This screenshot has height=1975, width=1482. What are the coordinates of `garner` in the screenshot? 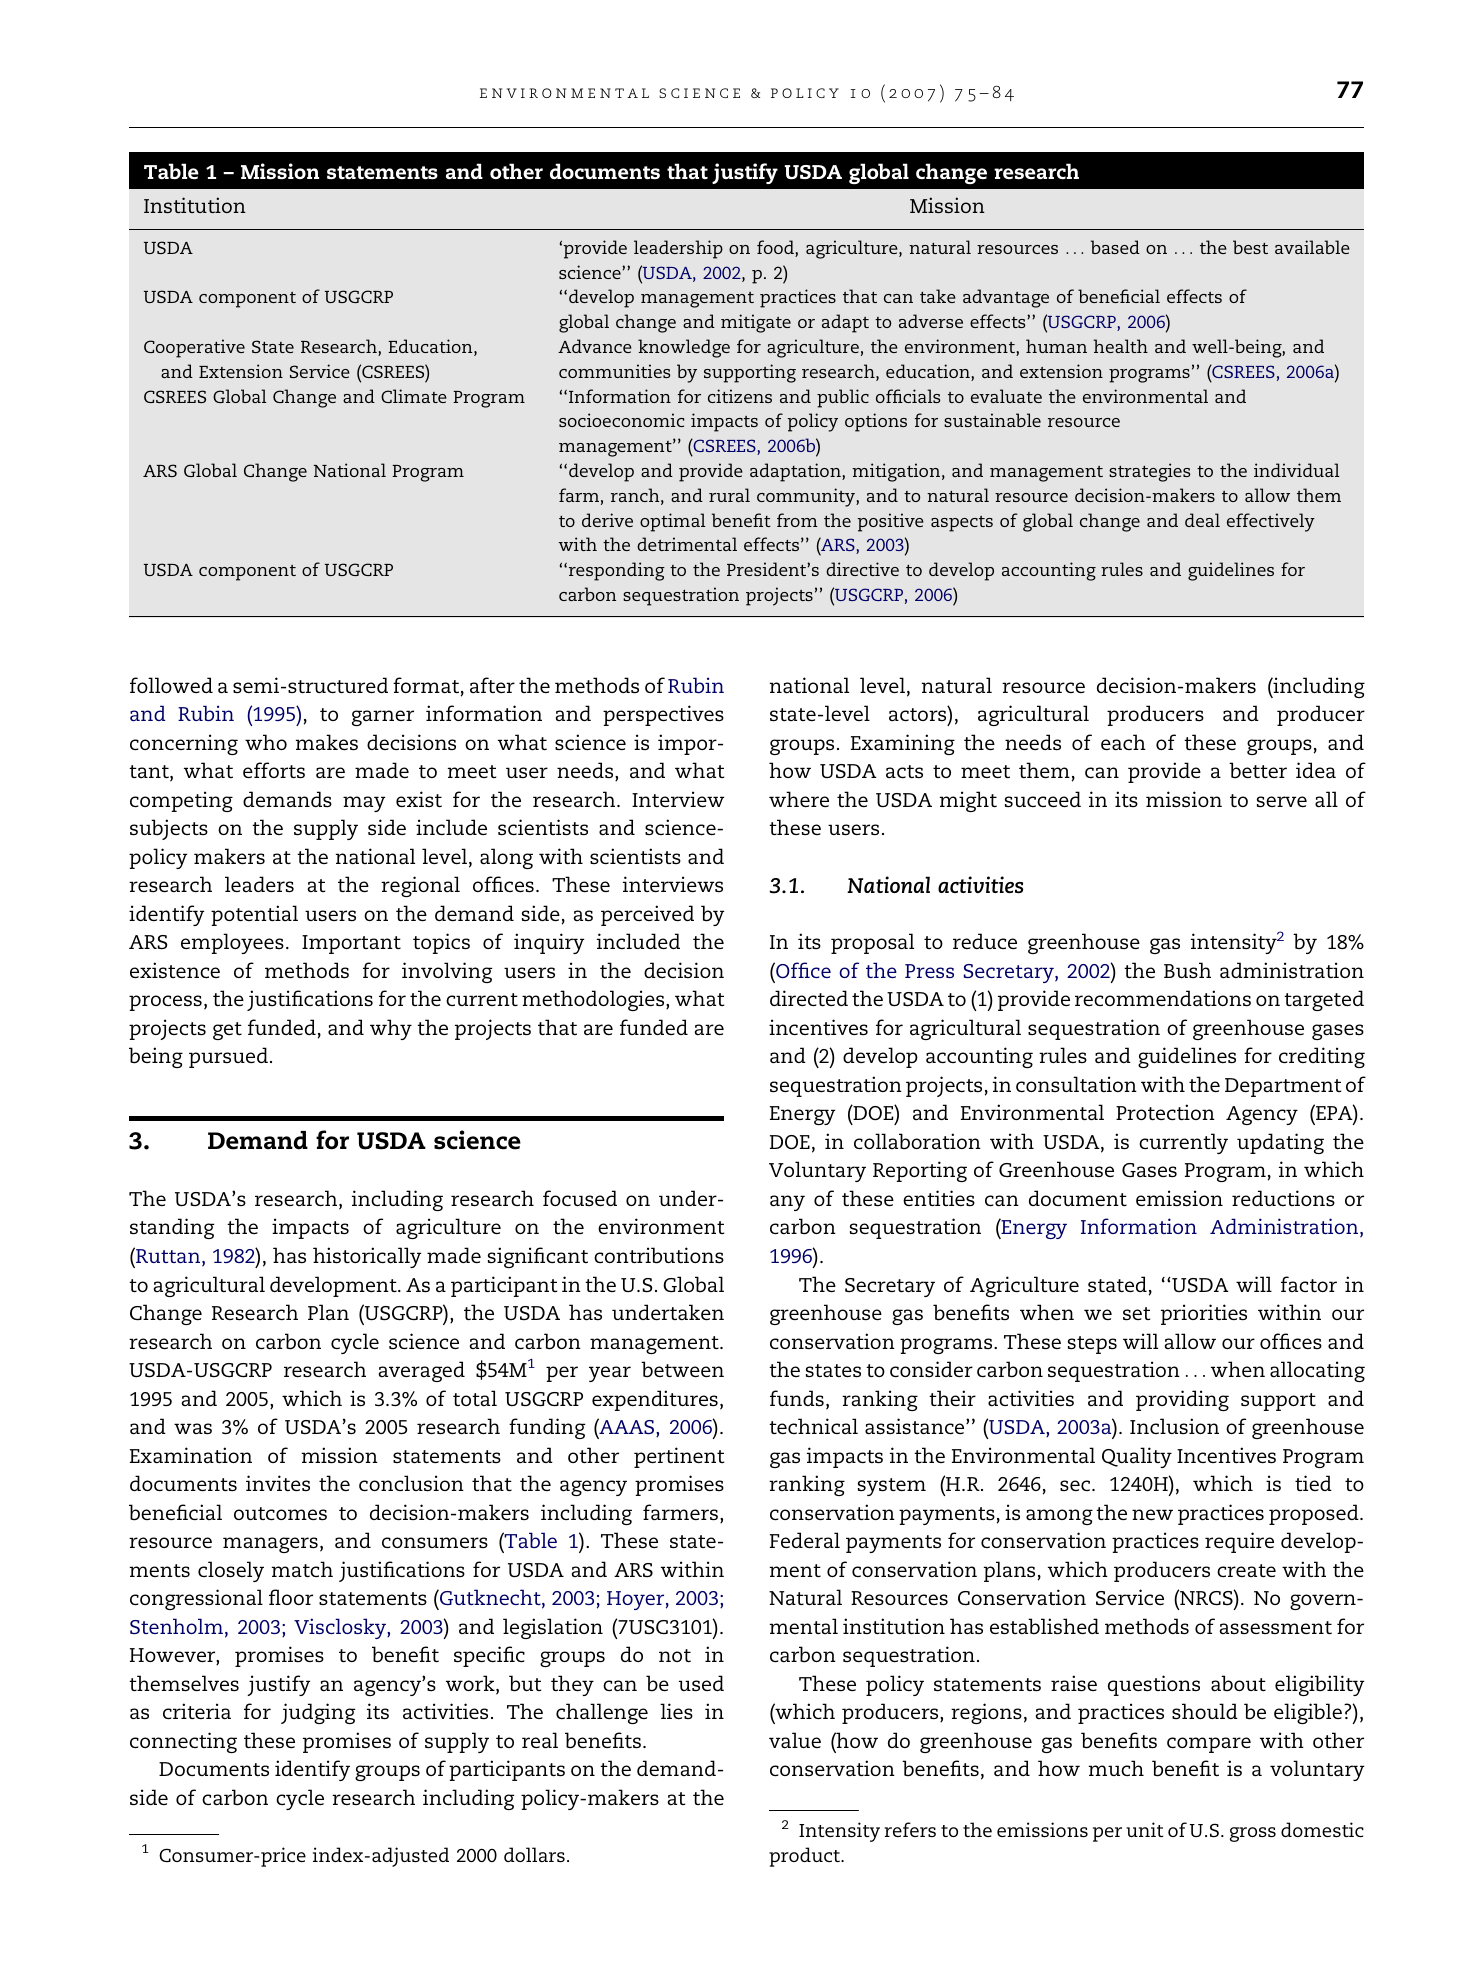 It's located at (383, 718).
